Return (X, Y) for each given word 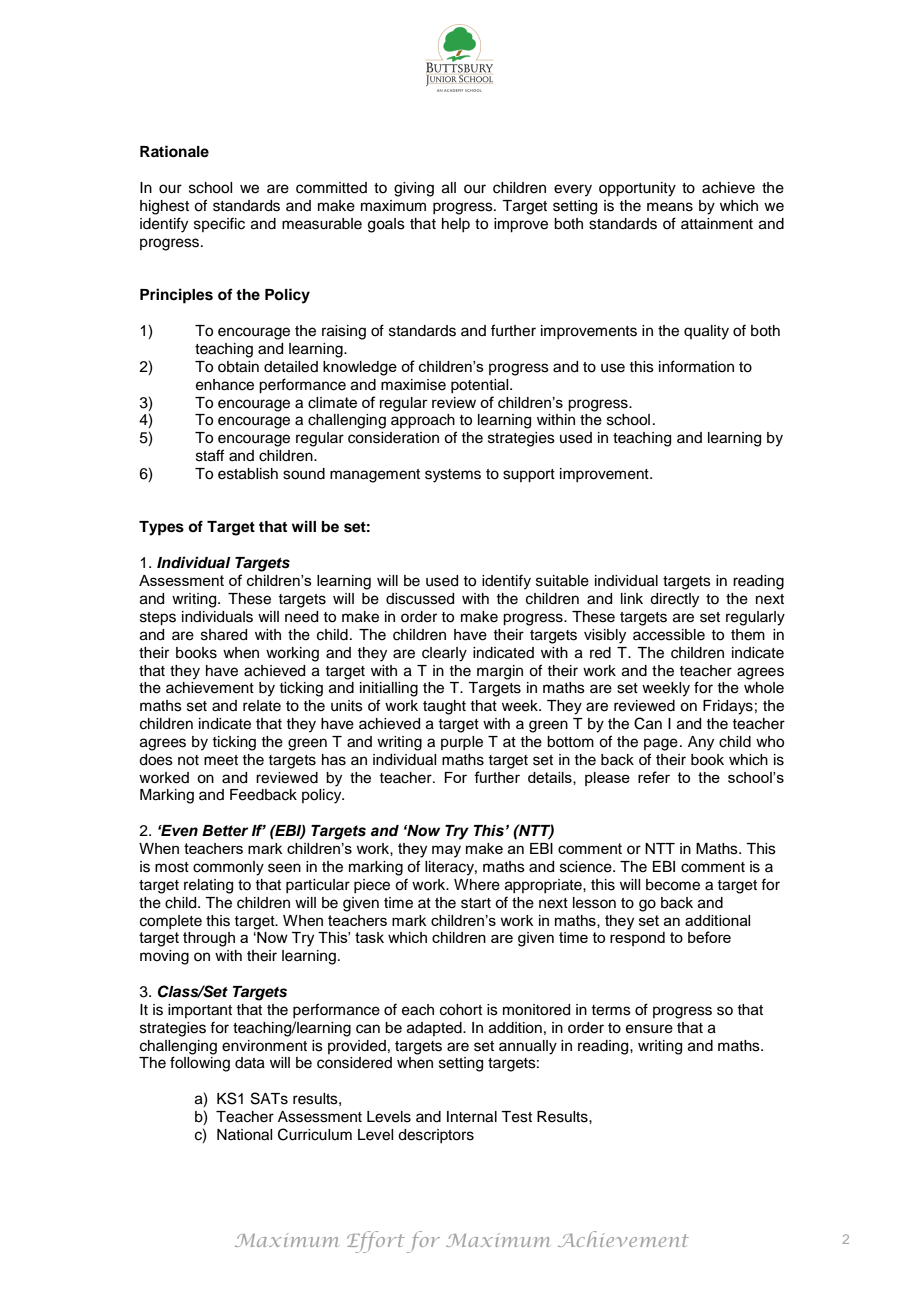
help (456, 225)
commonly (228, 868)
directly (674, 600)
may (446, 851)
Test (516, 1117)
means (670, 207)
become (673, 885)
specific (219, 224)
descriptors (436, 1136)
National (244, 1135)
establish (248, 474)
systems (453, 476)
